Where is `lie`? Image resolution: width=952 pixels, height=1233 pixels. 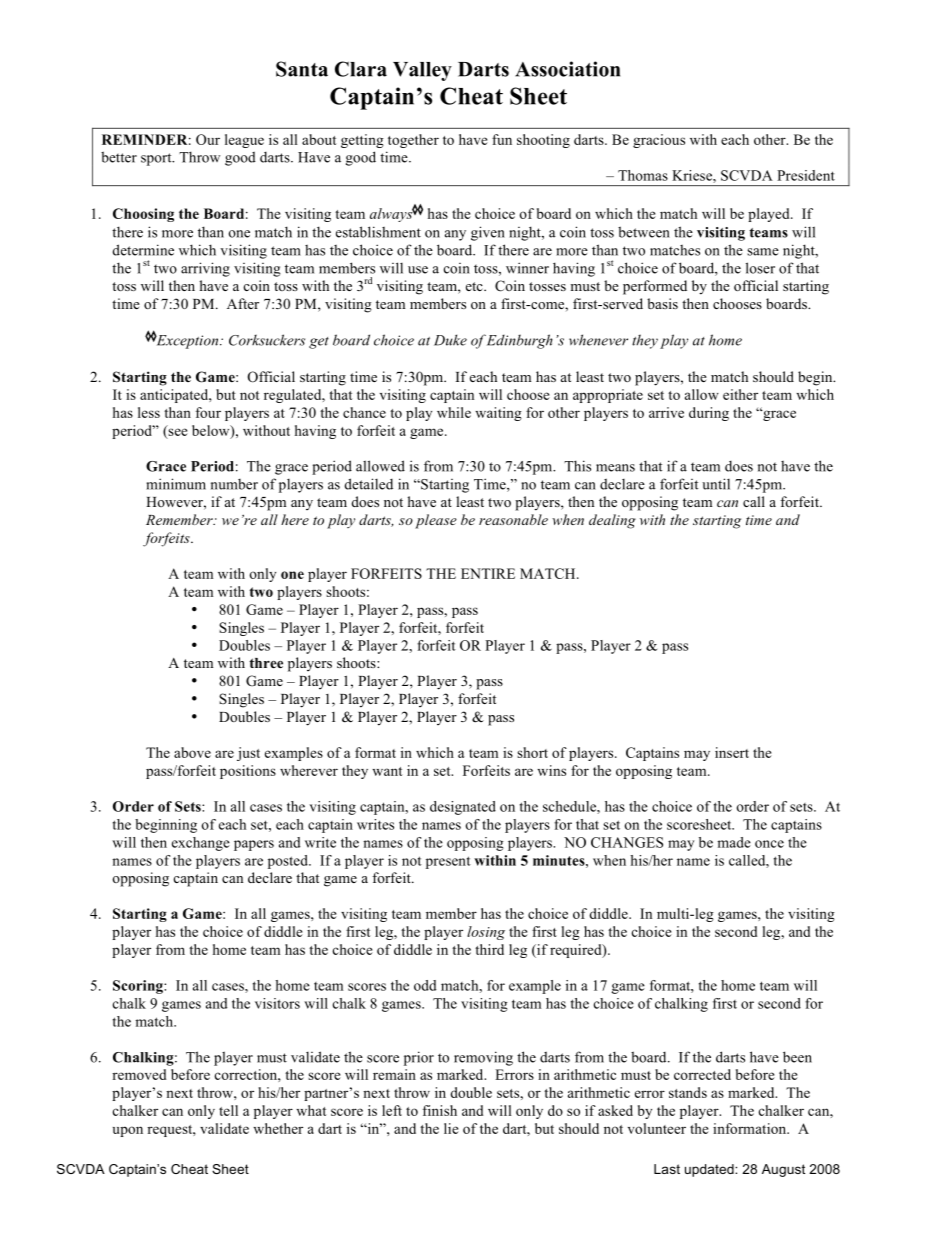 lie is located at coordinates (451, 1128).
